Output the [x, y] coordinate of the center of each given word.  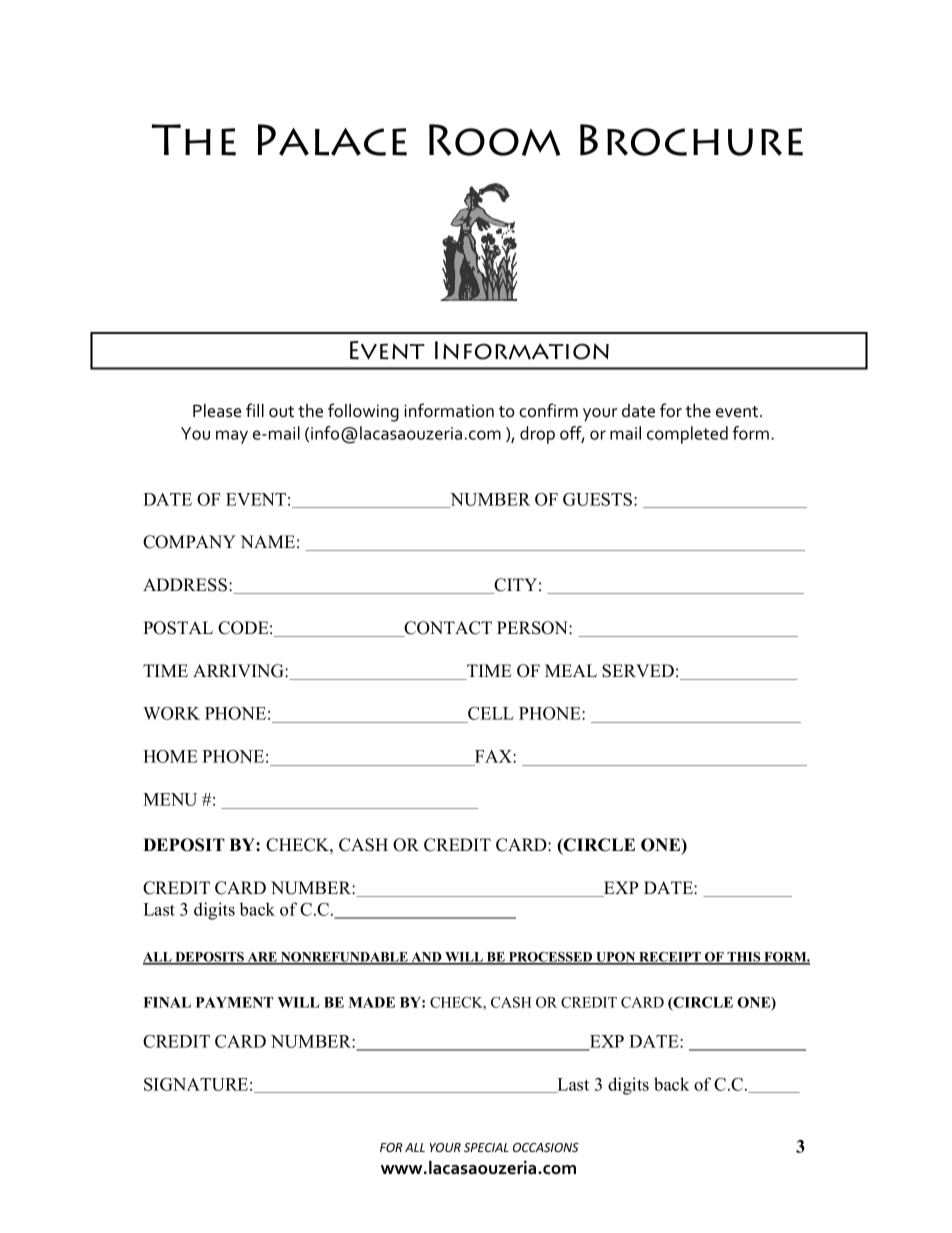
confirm [548, 410]
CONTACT [447, 629]
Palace [332, 140]
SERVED [638, 671]
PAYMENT [234, 1002]
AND [426, 958]
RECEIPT [670, 958]
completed [687, 435]
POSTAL [178, 628]
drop [537, 435]
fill [255, 410]
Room [494, 140]
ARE [262, 958]
